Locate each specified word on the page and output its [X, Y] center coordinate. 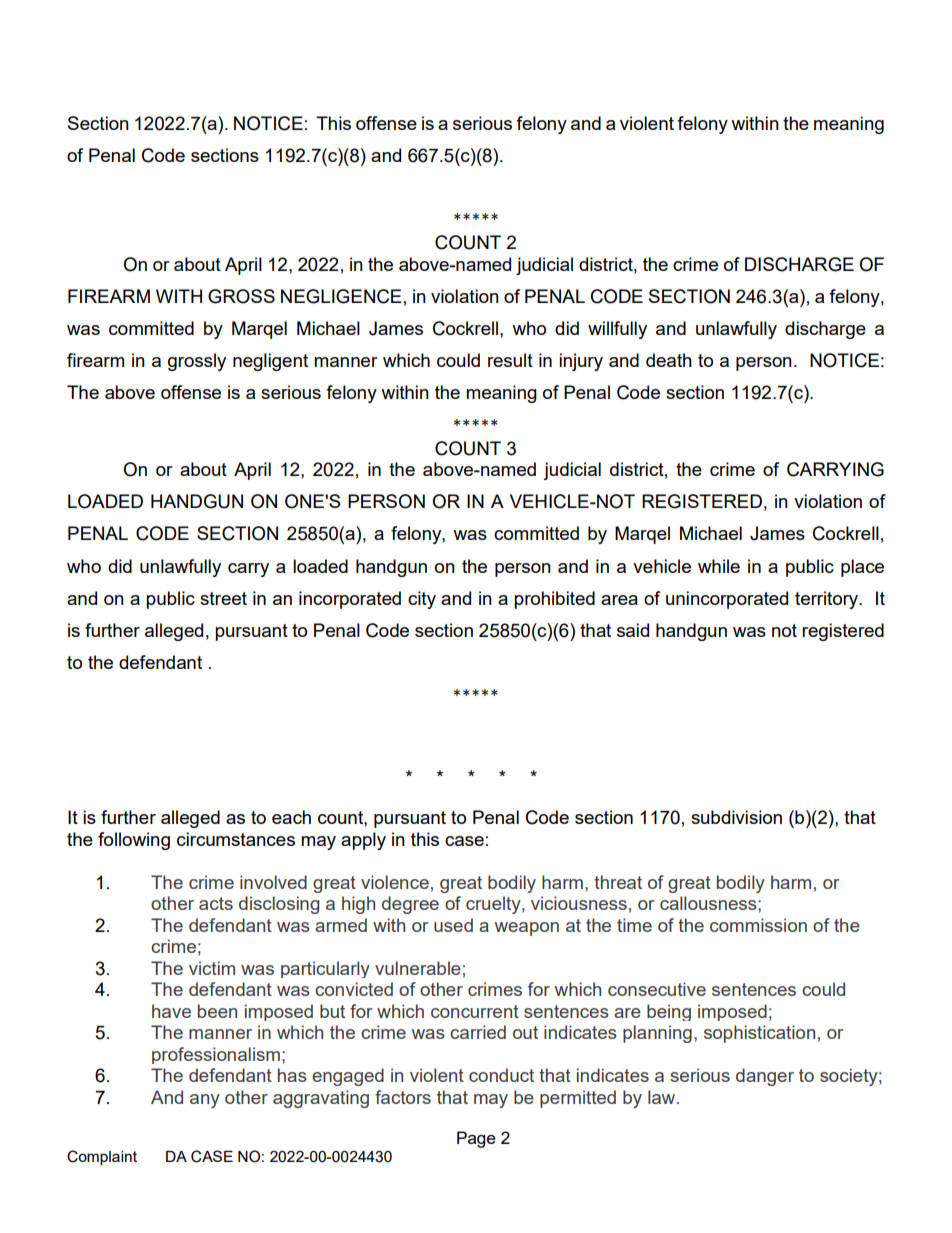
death [669, 360]
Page [476, 1139]
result [510, 360]
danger [765, 1077]
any [205, 1101]
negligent [270, 362]
